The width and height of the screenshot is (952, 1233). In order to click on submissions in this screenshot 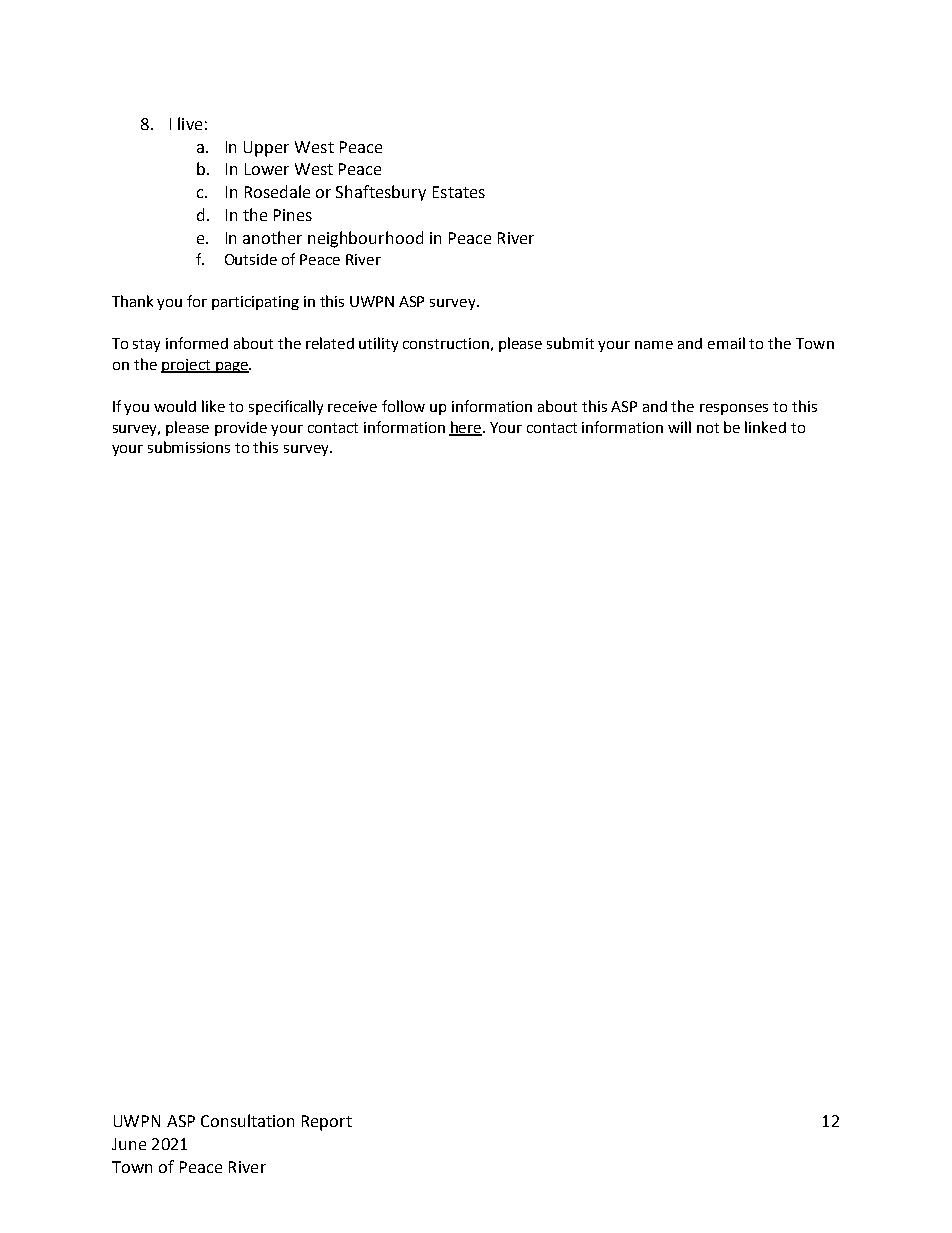, I will do `click(189, 447)`.
